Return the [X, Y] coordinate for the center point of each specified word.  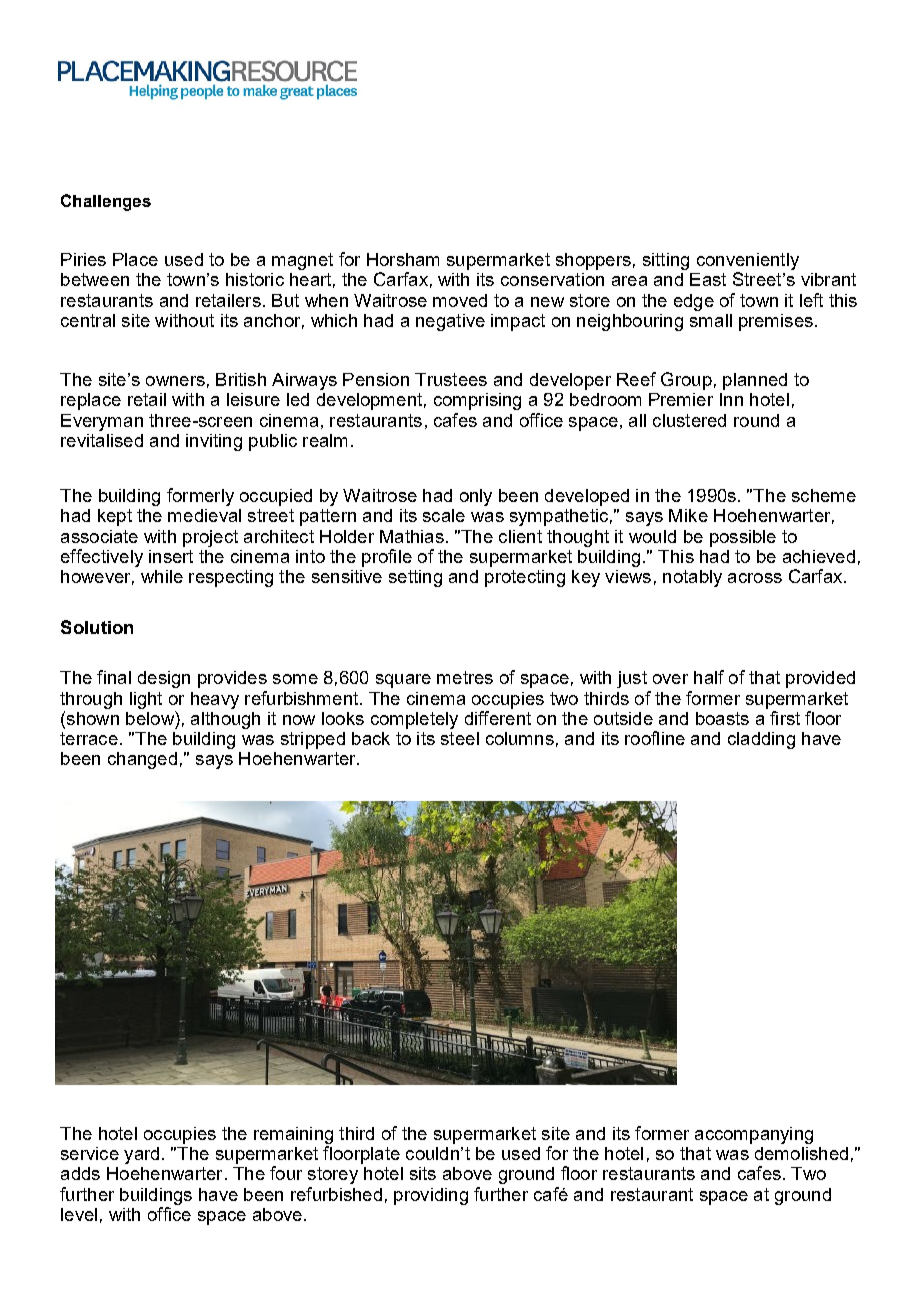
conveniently [748, 261]
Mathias [412, 536]
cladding [761, 740]
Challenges [106, 202]
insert [171, 556]
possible [743, 538]
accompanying [754, 1135]
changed [142, 760]
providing [431, 1196]
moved [460, 300]
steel [460, 738]
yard [141, 1155]
